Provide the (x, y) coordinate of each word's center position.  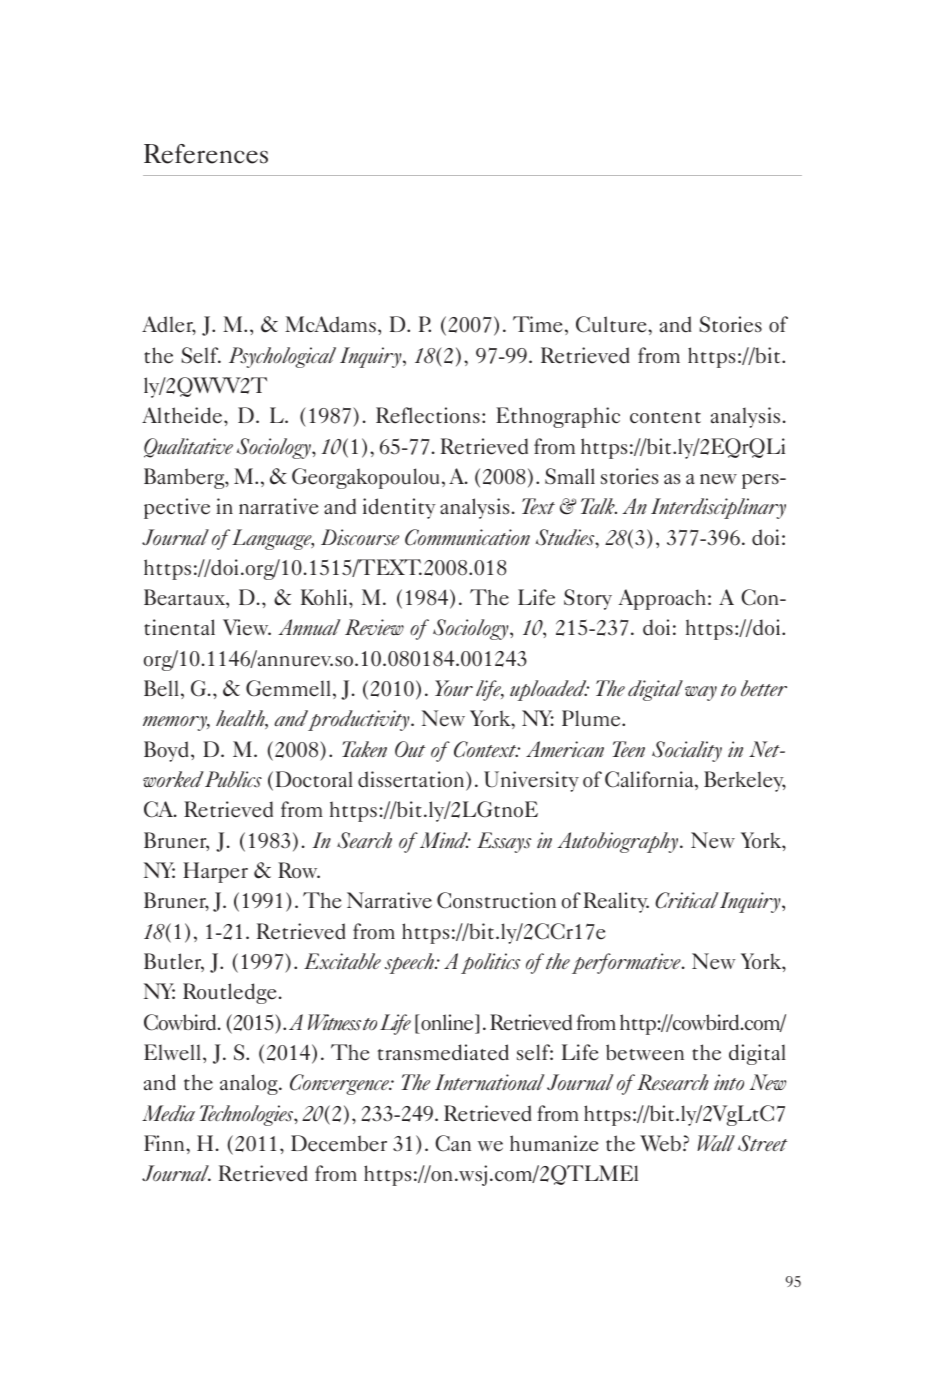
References (206, 154)
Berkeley (745, 781)
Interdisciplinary (718, 508)
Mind (445, 840)
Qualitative (188, 448)
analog (250, 1084)
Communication (467, 537)
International (489, 1082)
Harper (215, 872)
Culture (612, 324)
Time (537, 324)
